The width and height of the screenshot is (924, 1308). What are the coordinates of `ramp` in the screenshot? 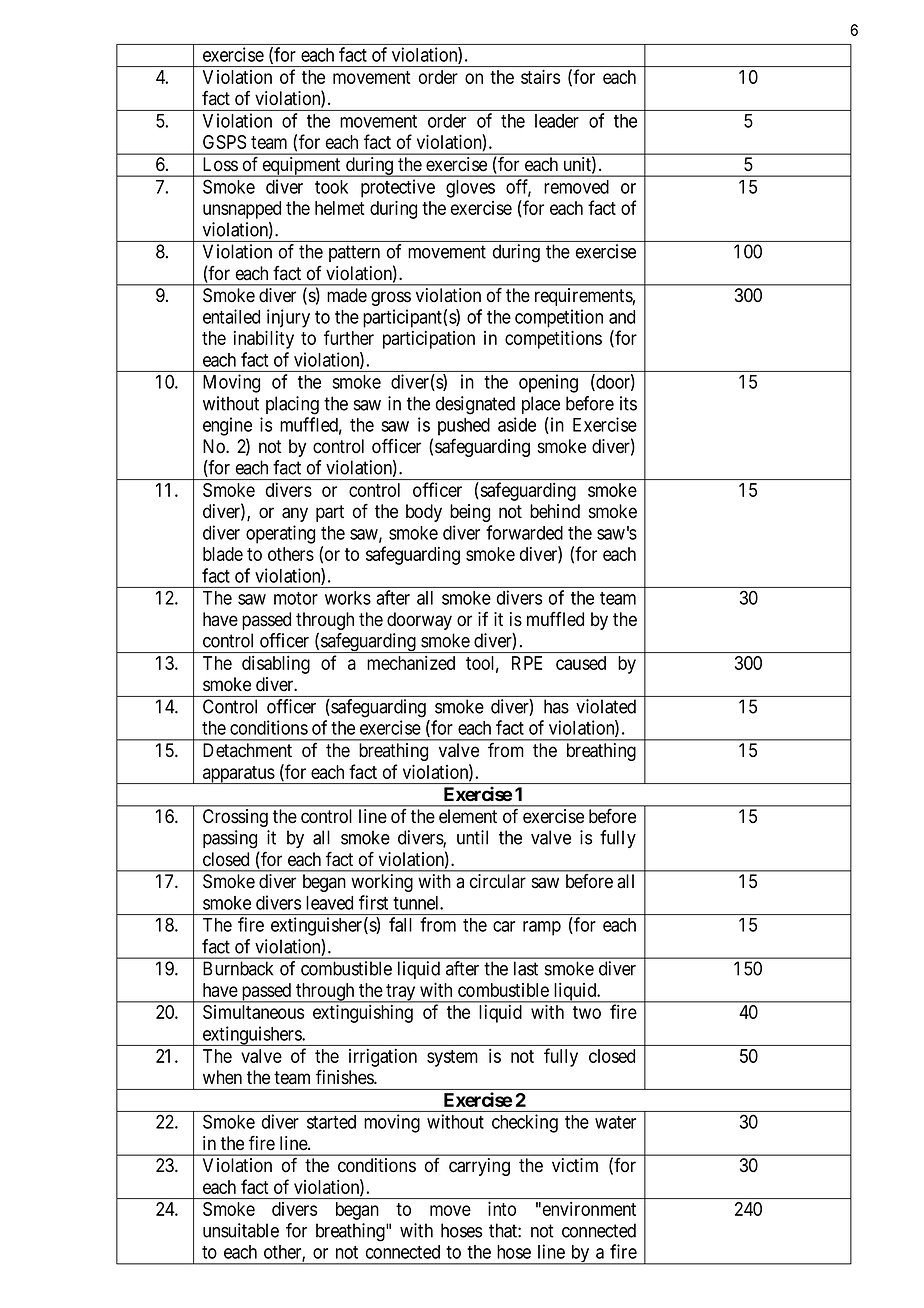 It's located at (542, 928).
